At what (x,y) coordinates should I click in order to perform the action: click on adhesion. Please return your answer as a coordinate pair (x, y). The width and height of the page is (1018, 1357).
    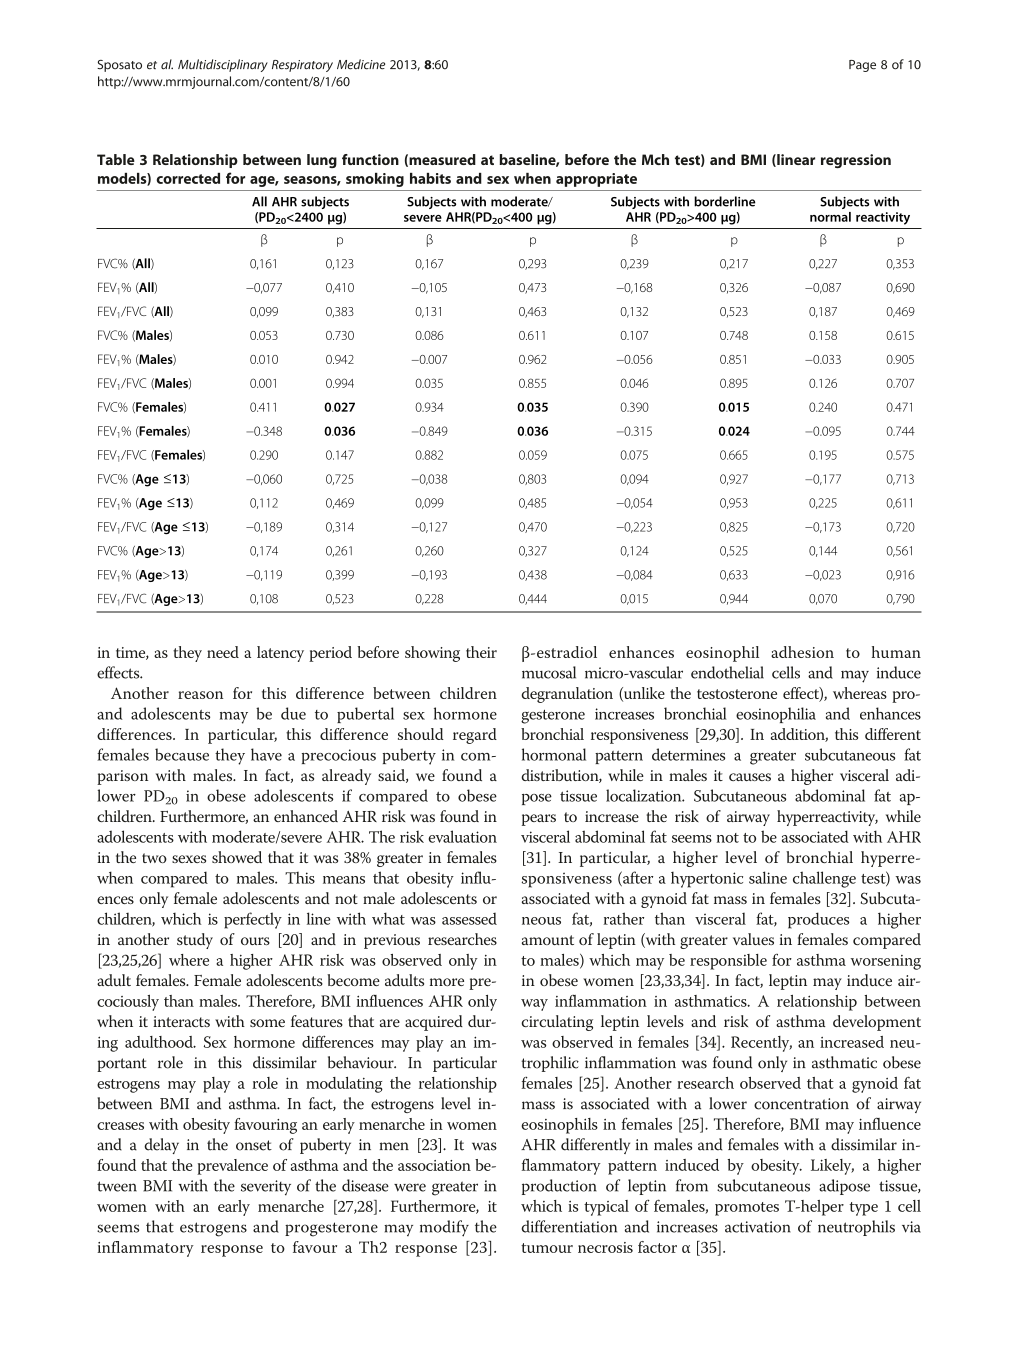
    Looking at the image, I should click on (802, 652).
